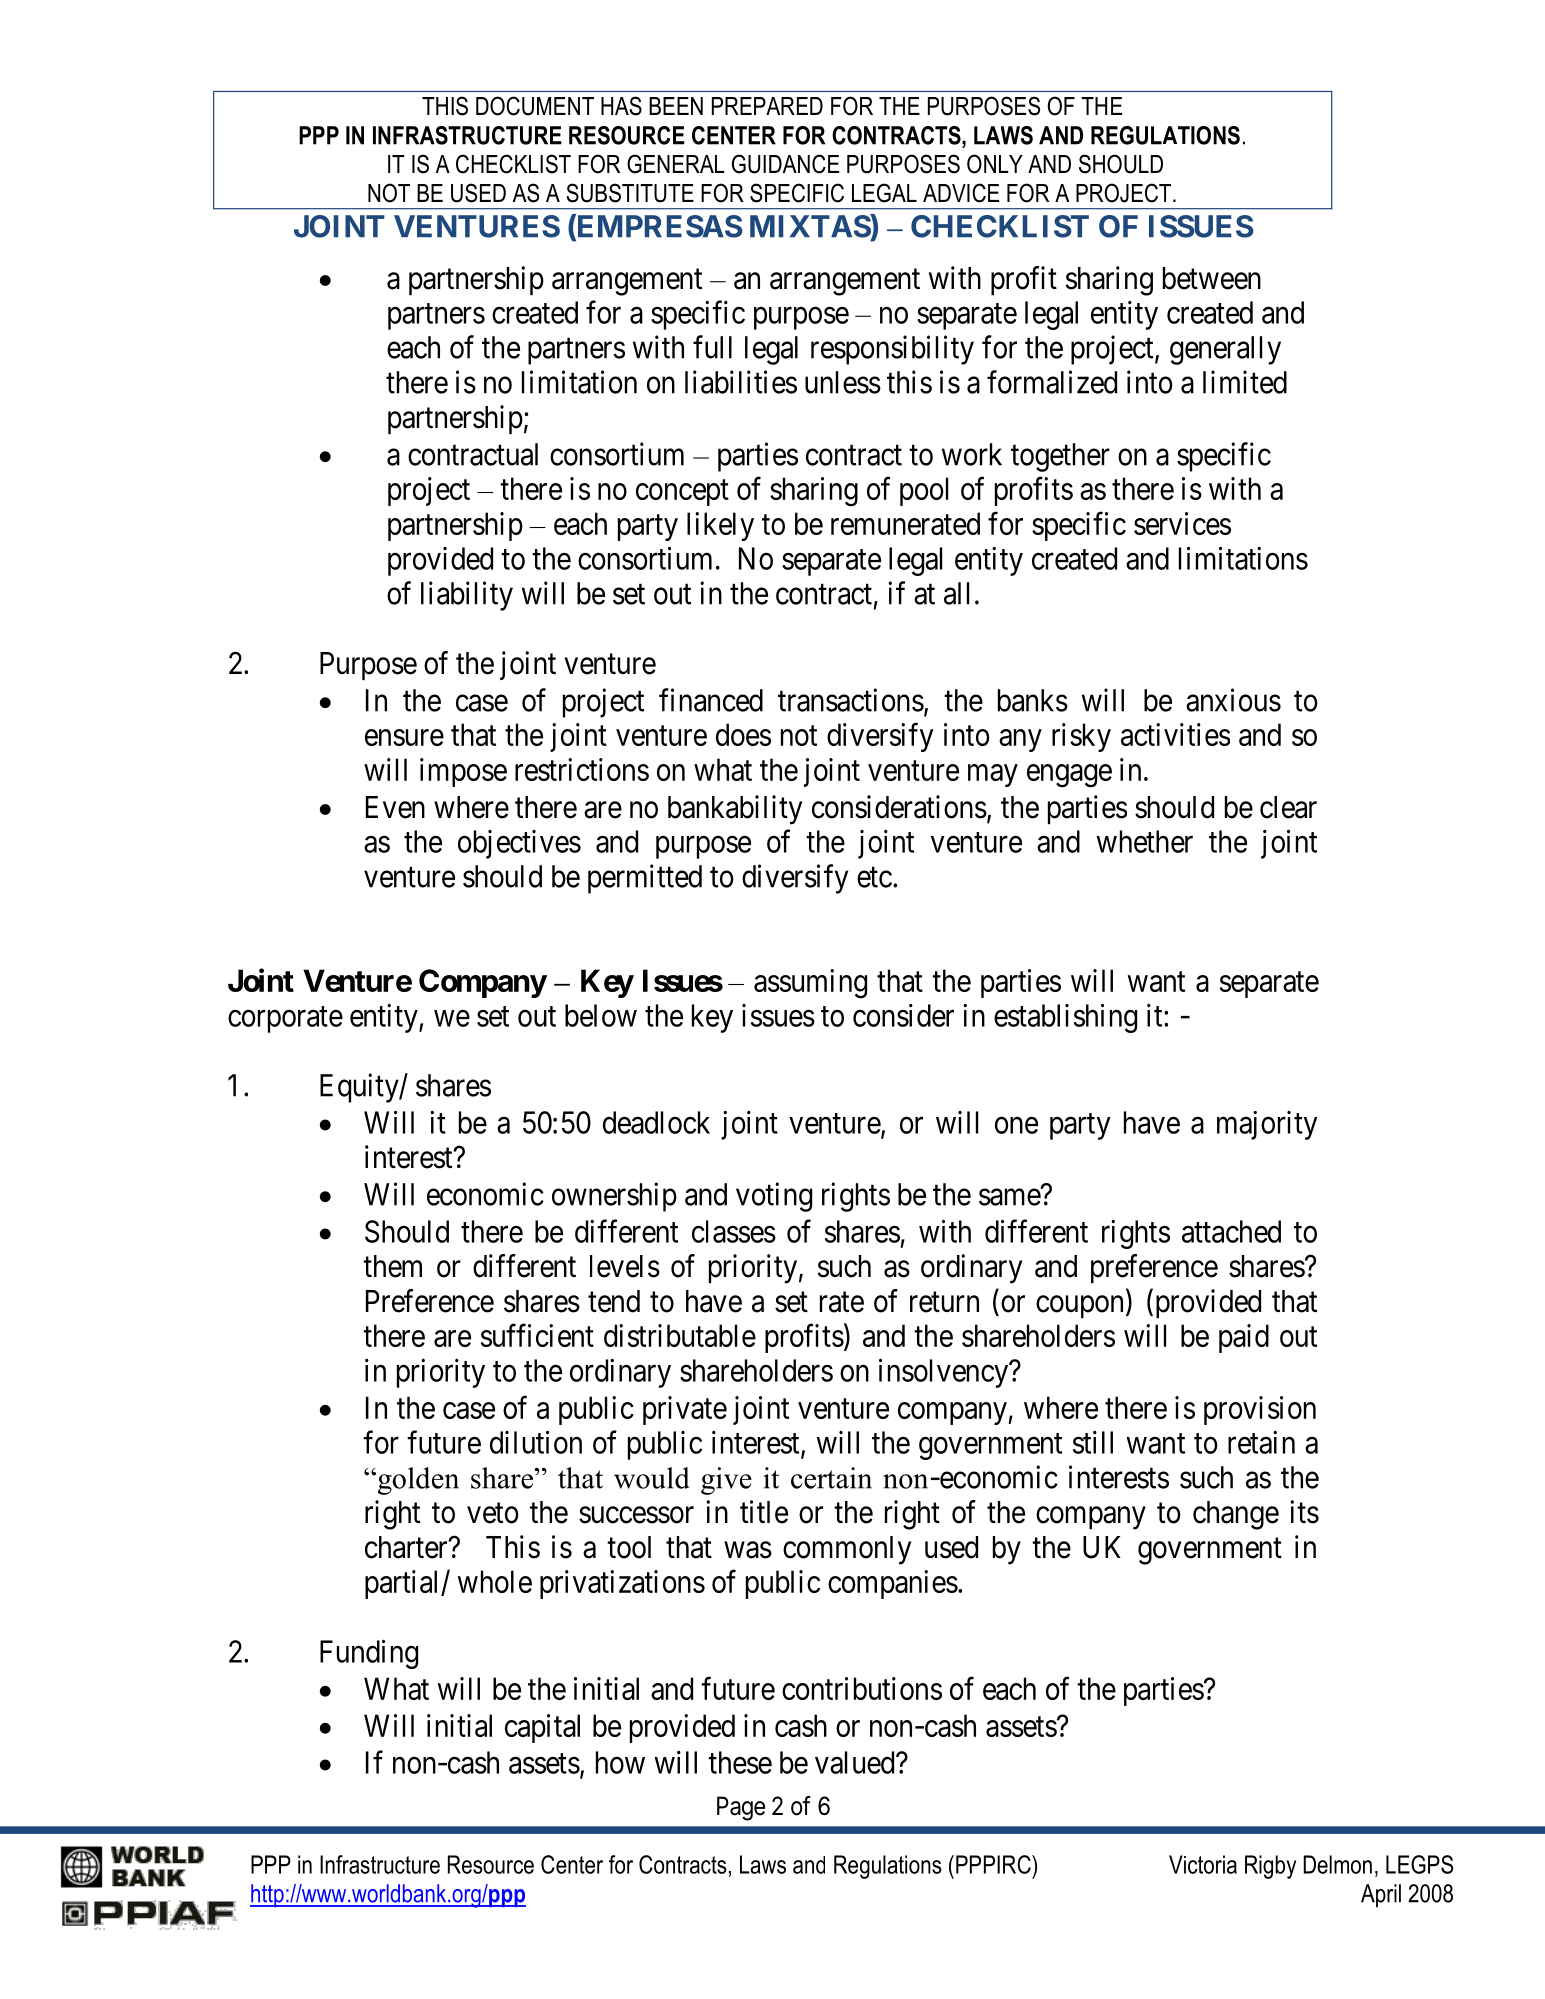 This document has width=1545, height=1999. I want to click on between, so click(1212, 278).
